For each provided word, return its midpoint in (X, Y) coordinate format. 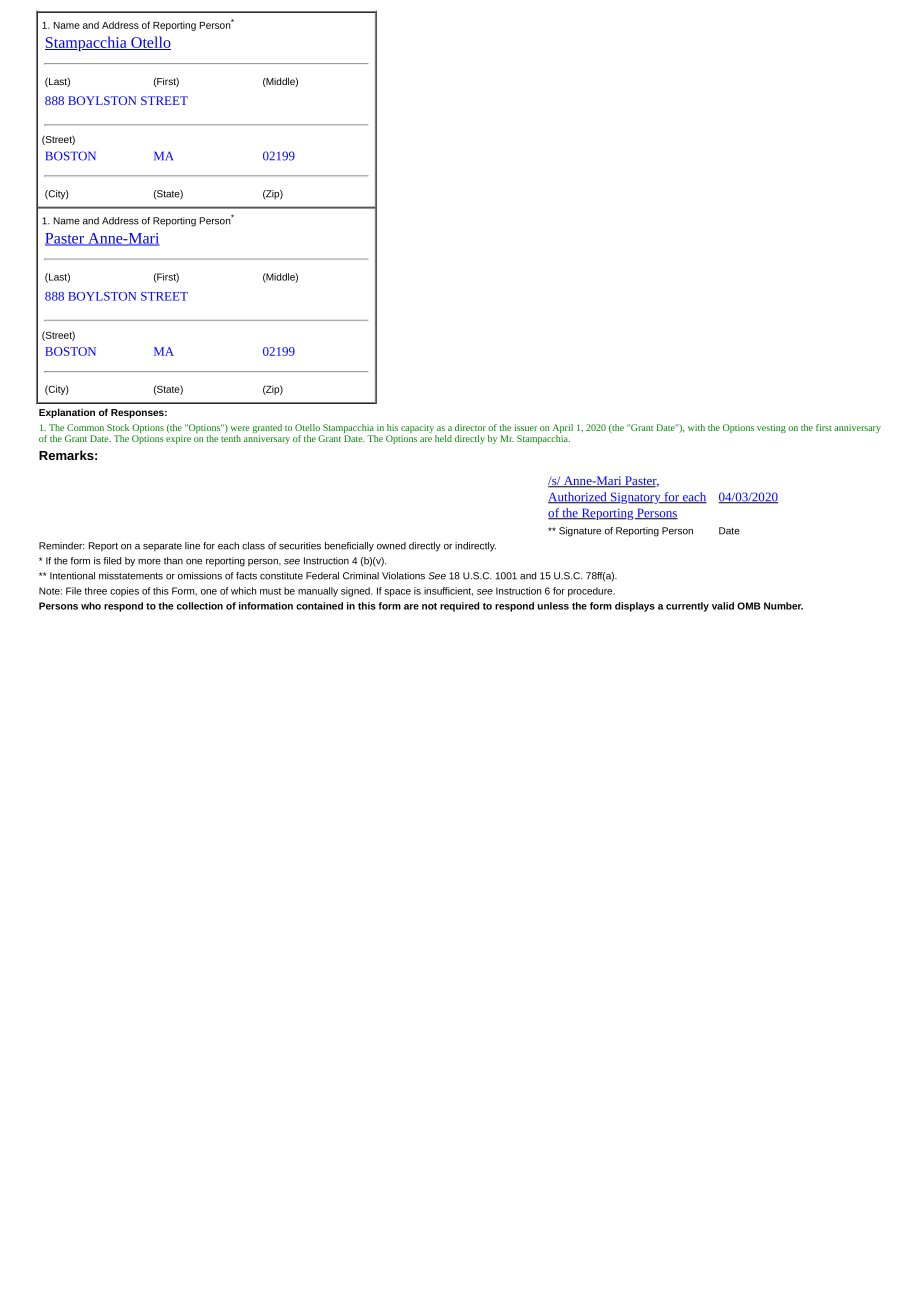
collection (200, 606)
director (470, 427)
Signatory (635, 498)
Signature (580, 532)
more (149, 562)
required (459, 607)
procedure (591, 592)
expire (178, 439)
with (696, 427)
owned (391, 546)
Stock (118, 427)
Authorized (578, 498)
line (192, 546)
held (443, 438)
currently (687, 607)
